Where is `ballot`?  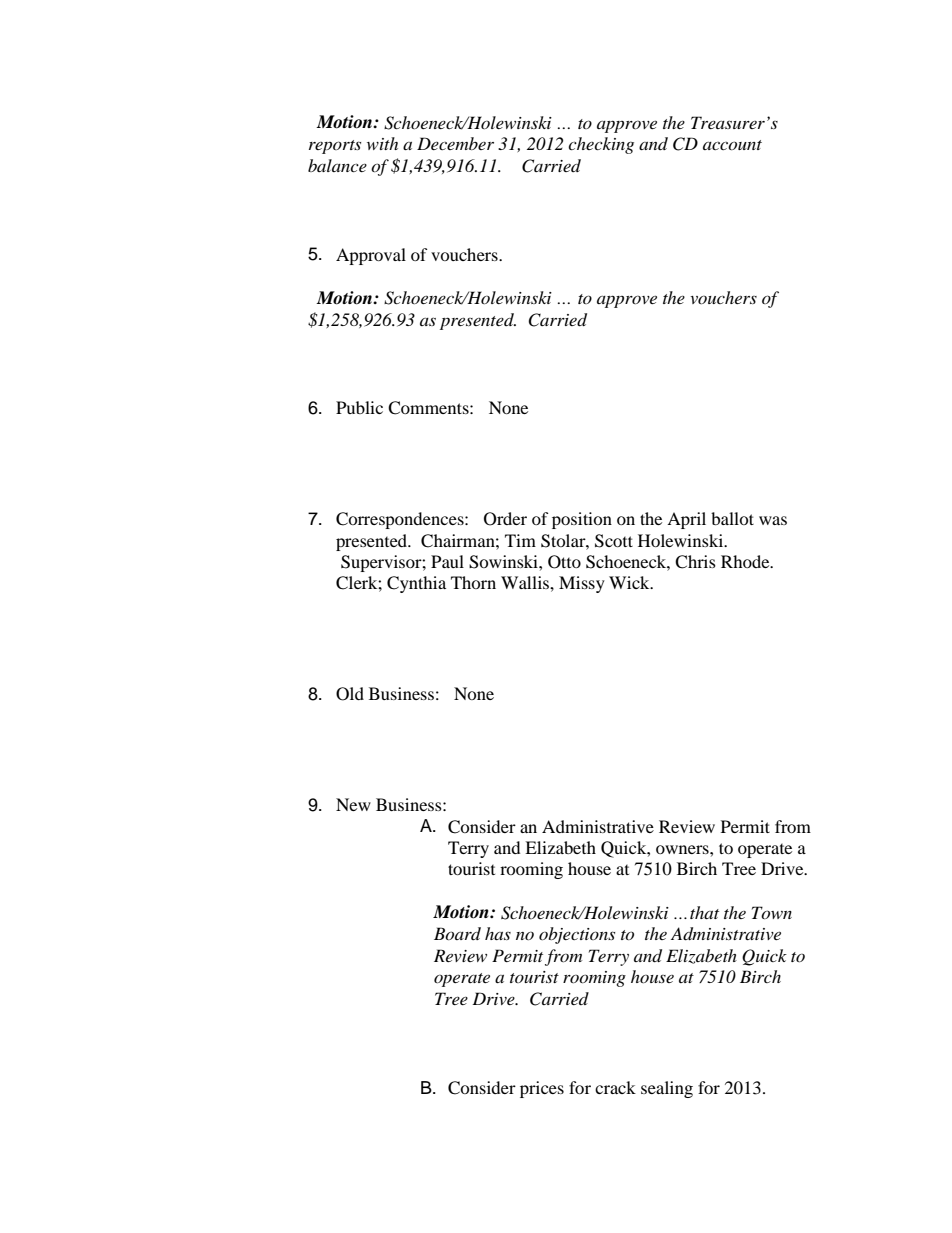
ballot is located at coordinates (732, 518).
